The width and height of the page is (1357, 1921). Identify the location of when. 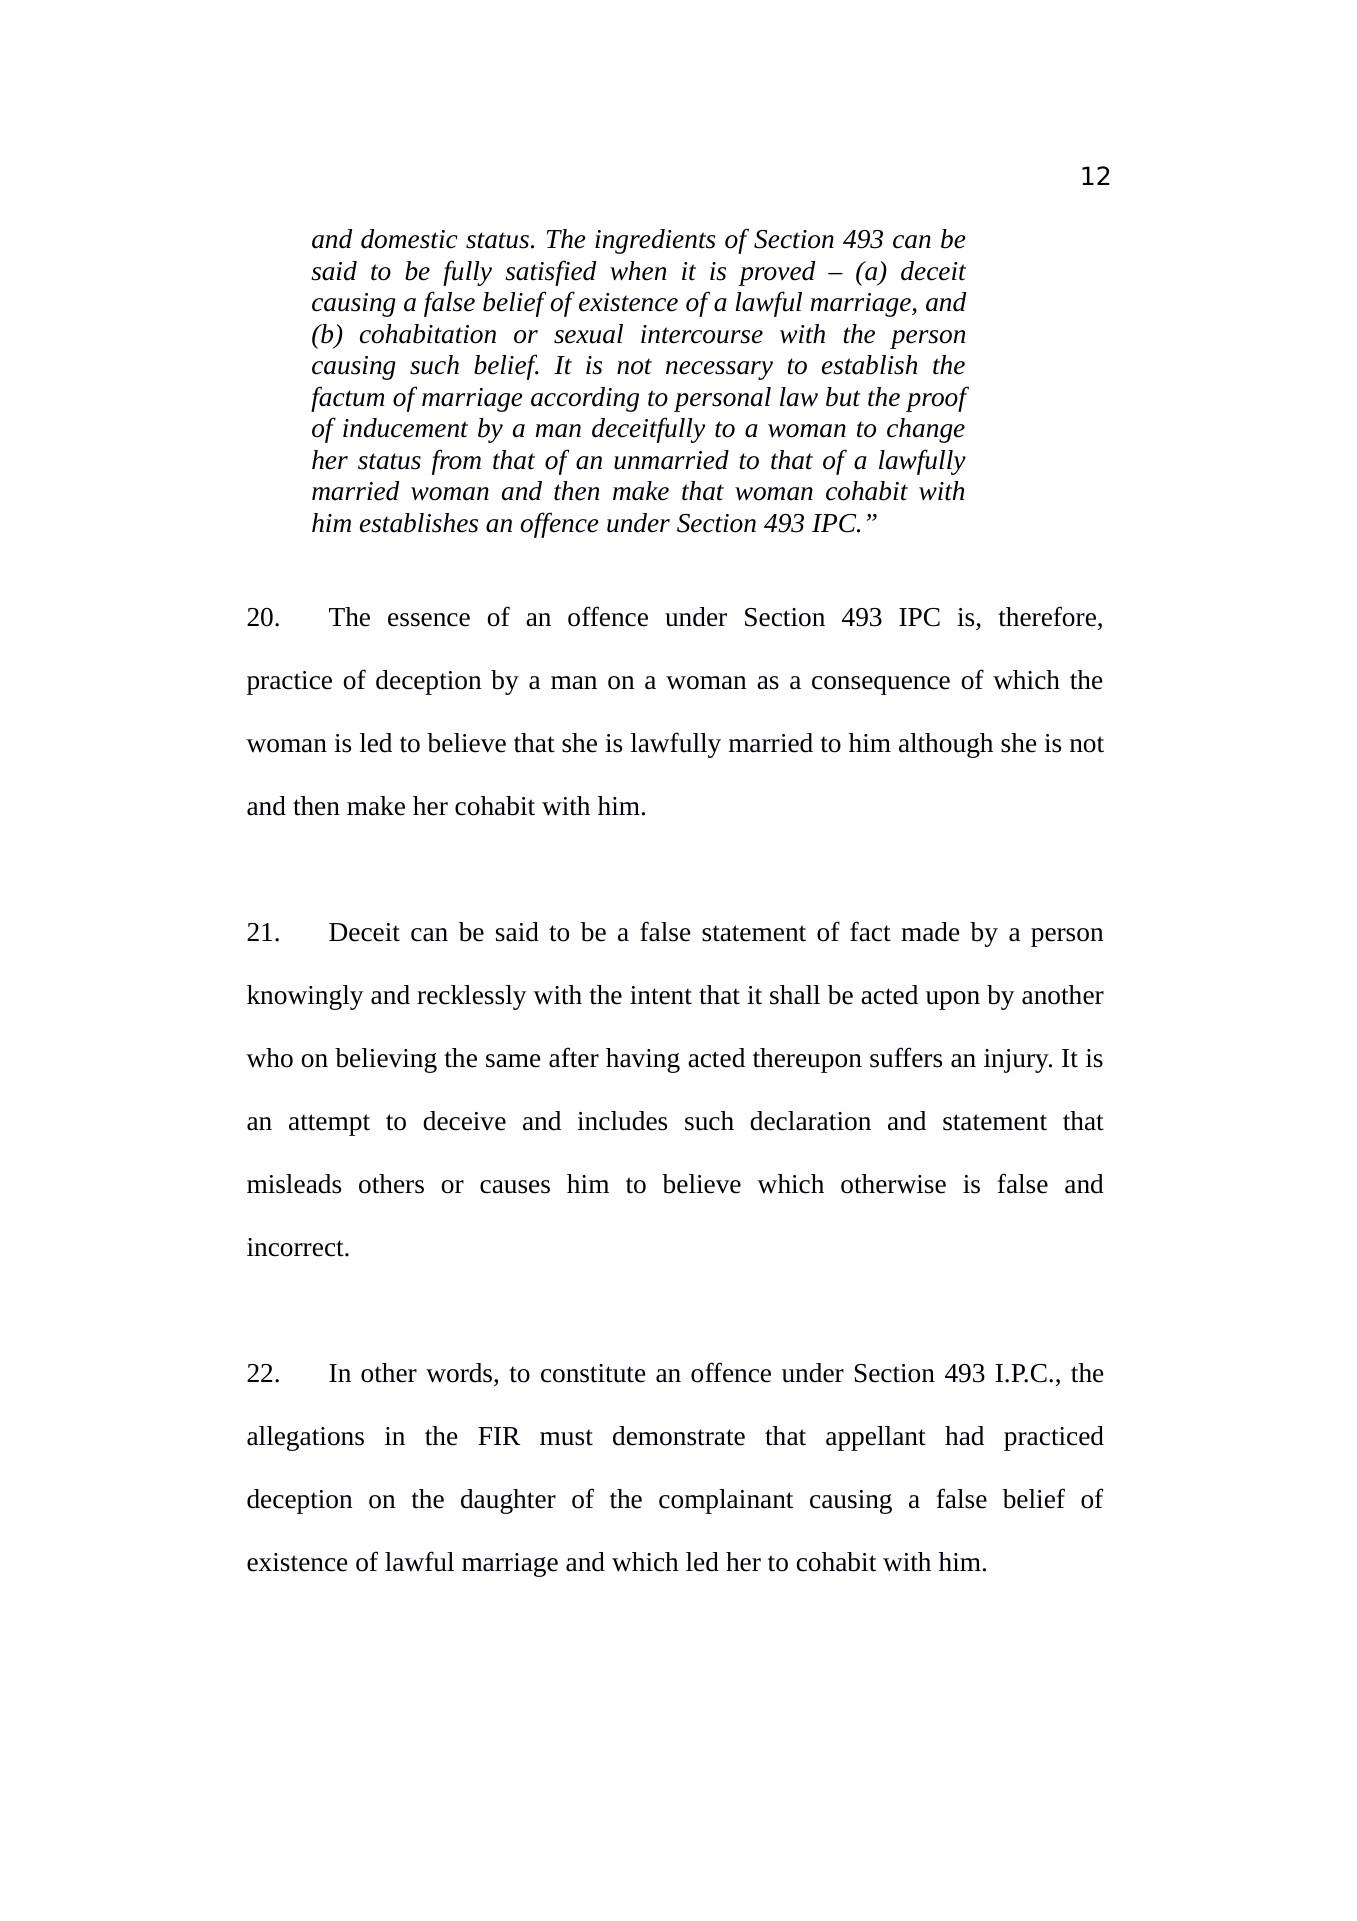
(638, 271).
